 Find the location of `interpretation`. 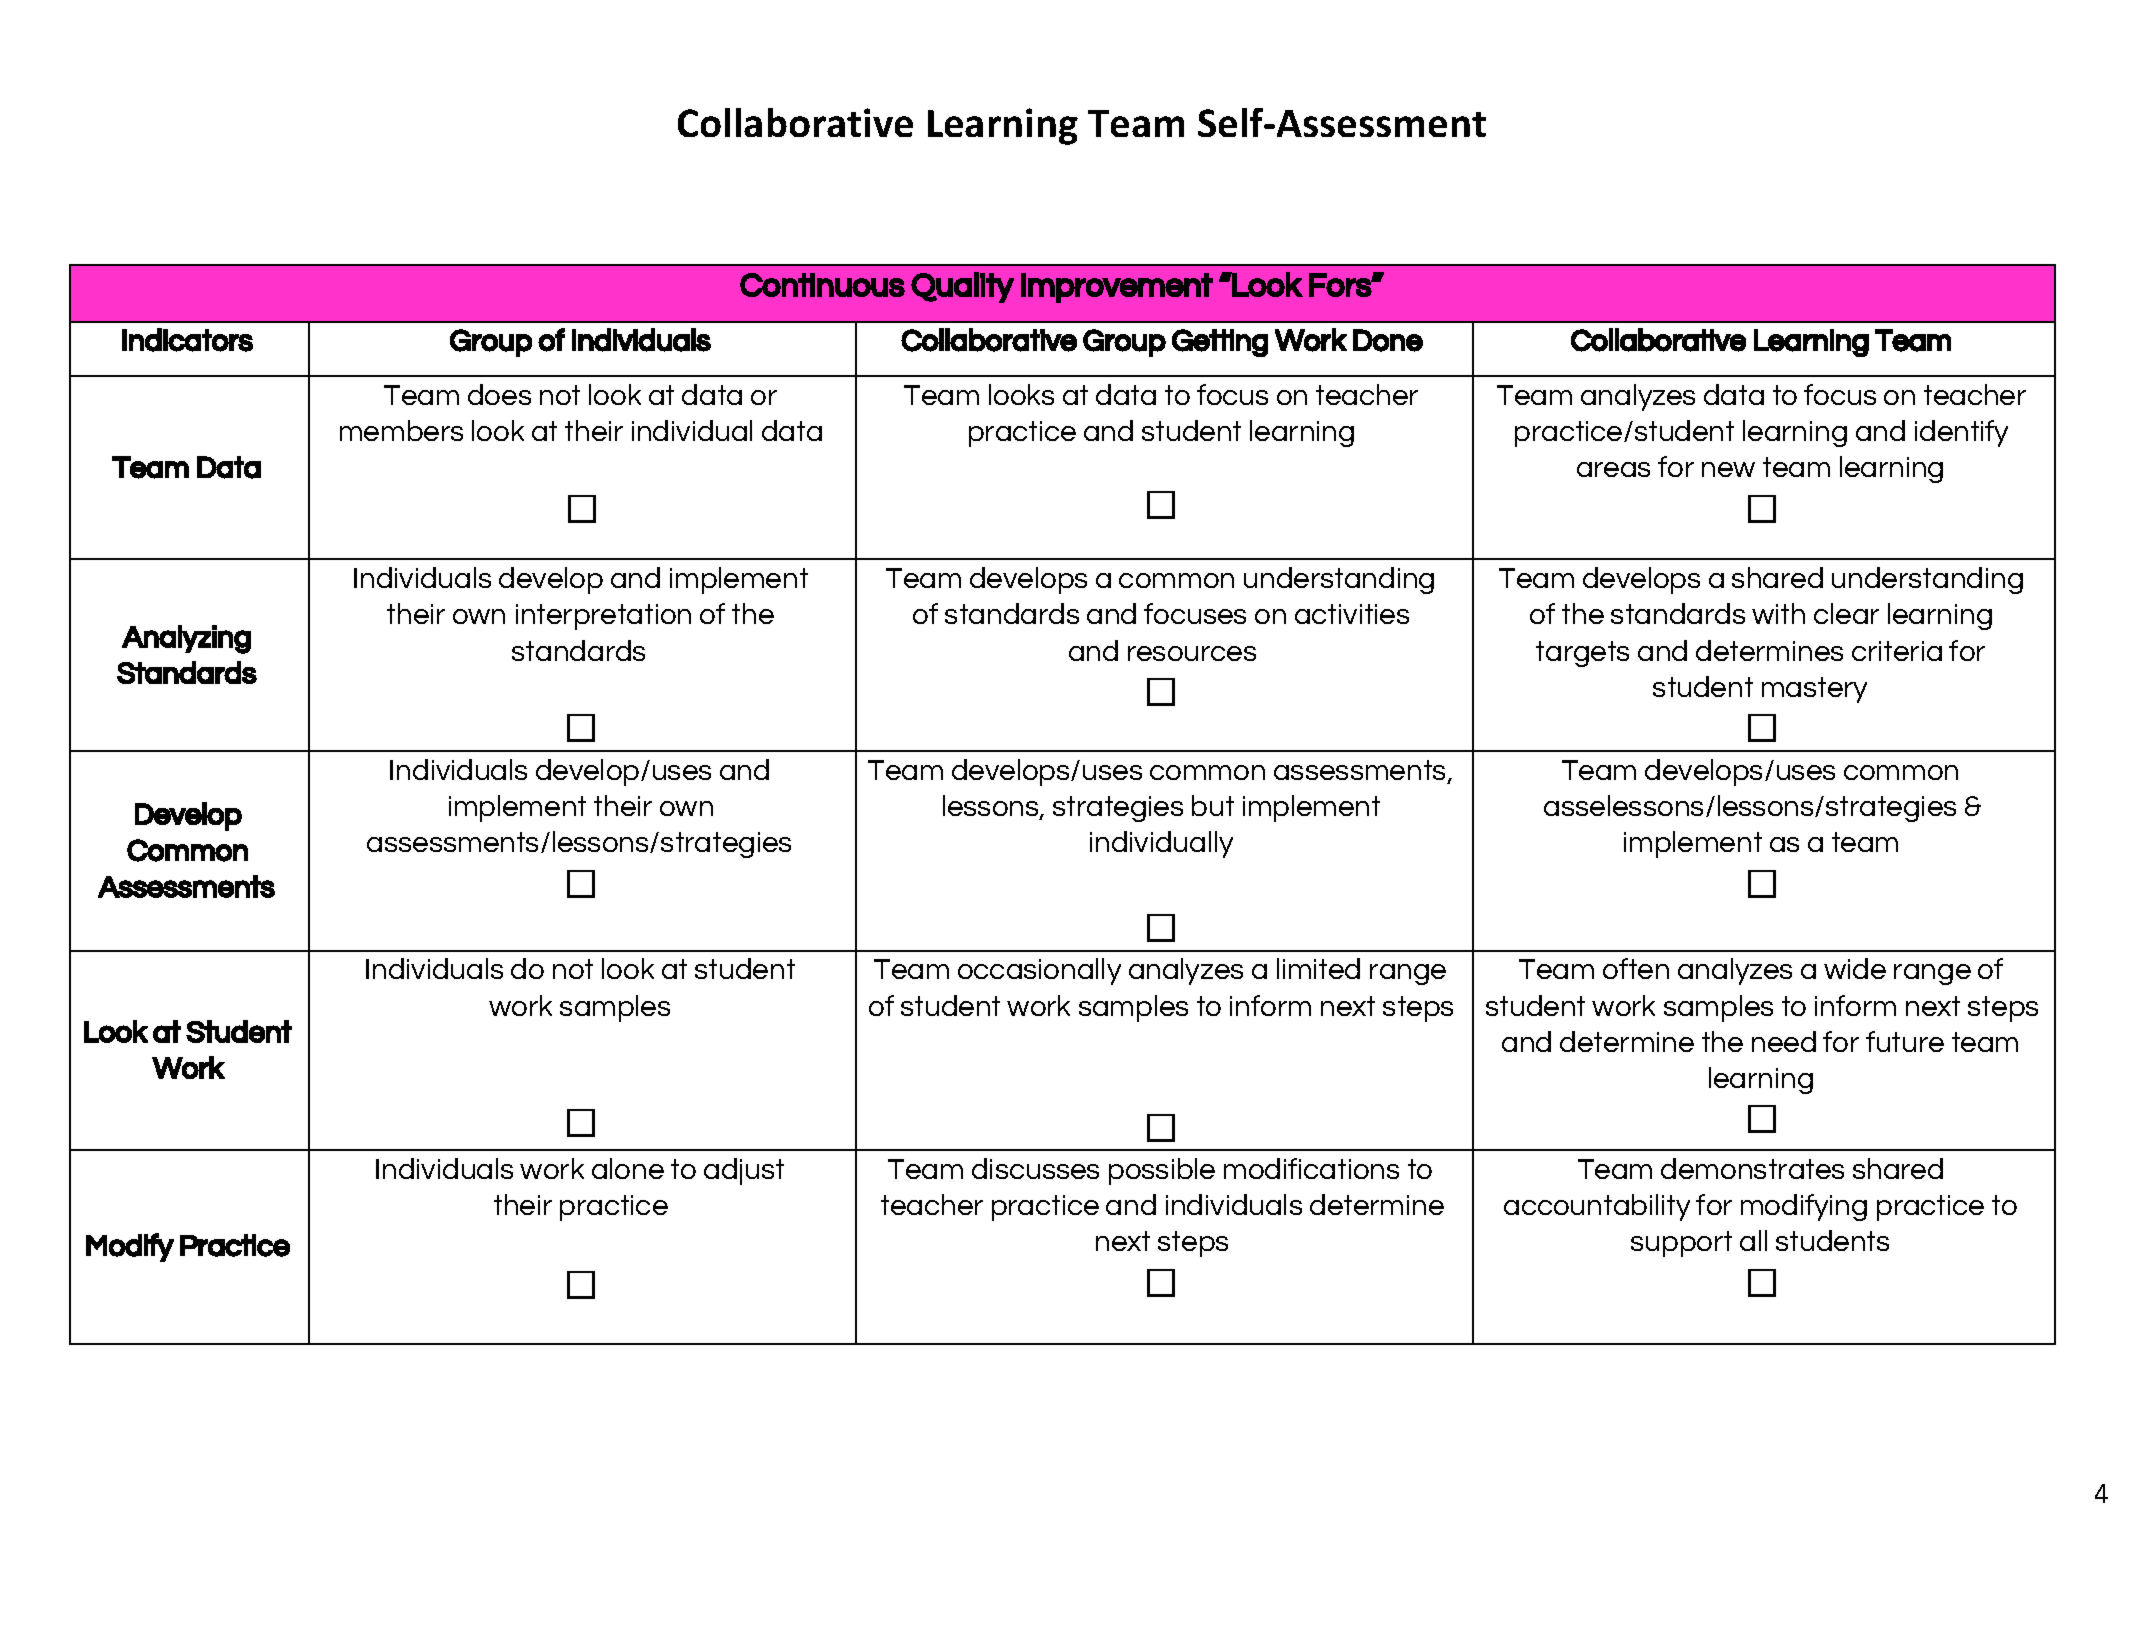

interpretation is located at coordinates (603, 617).
